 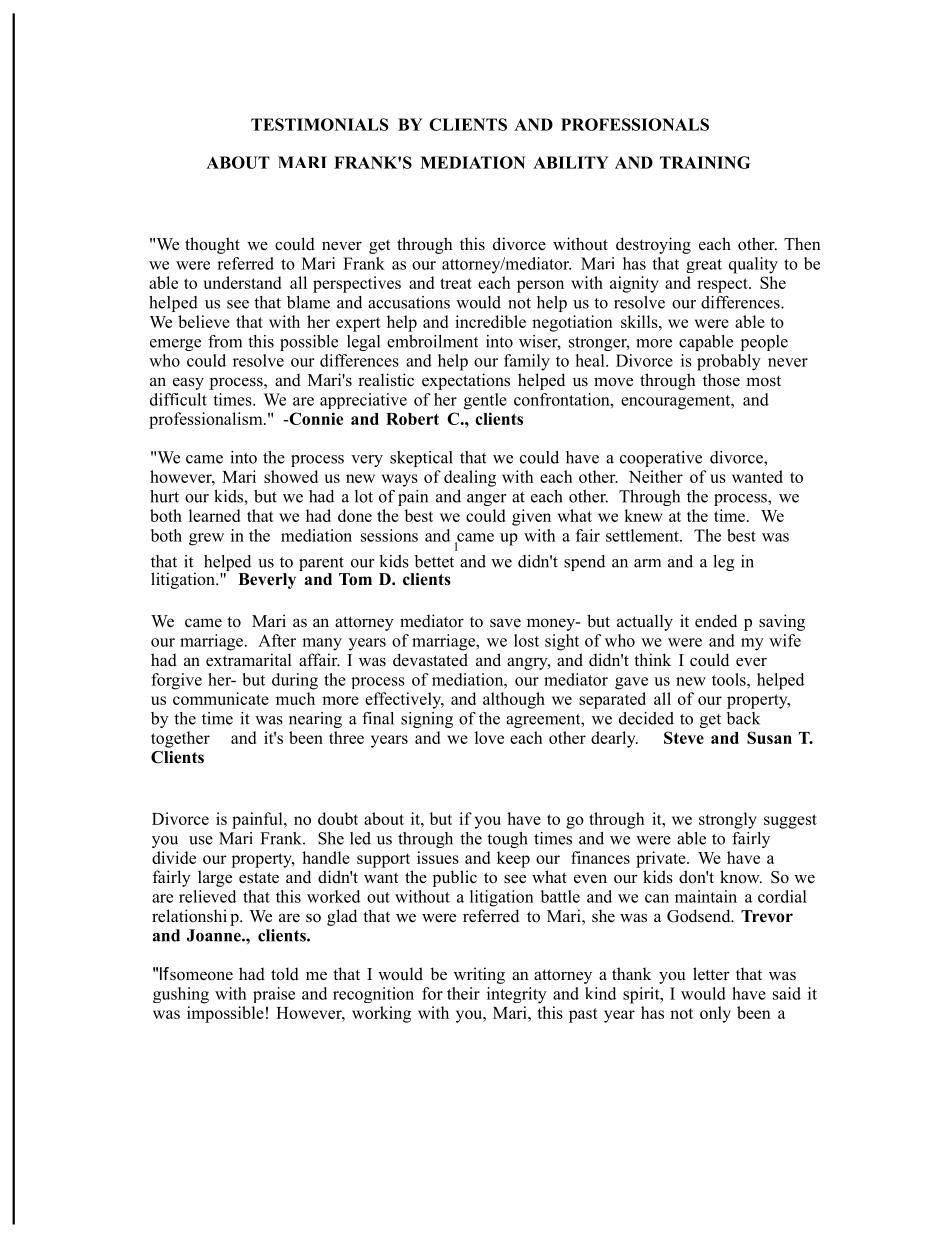 What do you see at coordinates (274, 995) in the screenshot?
I see `praise` at bounding box center [274, 995].
